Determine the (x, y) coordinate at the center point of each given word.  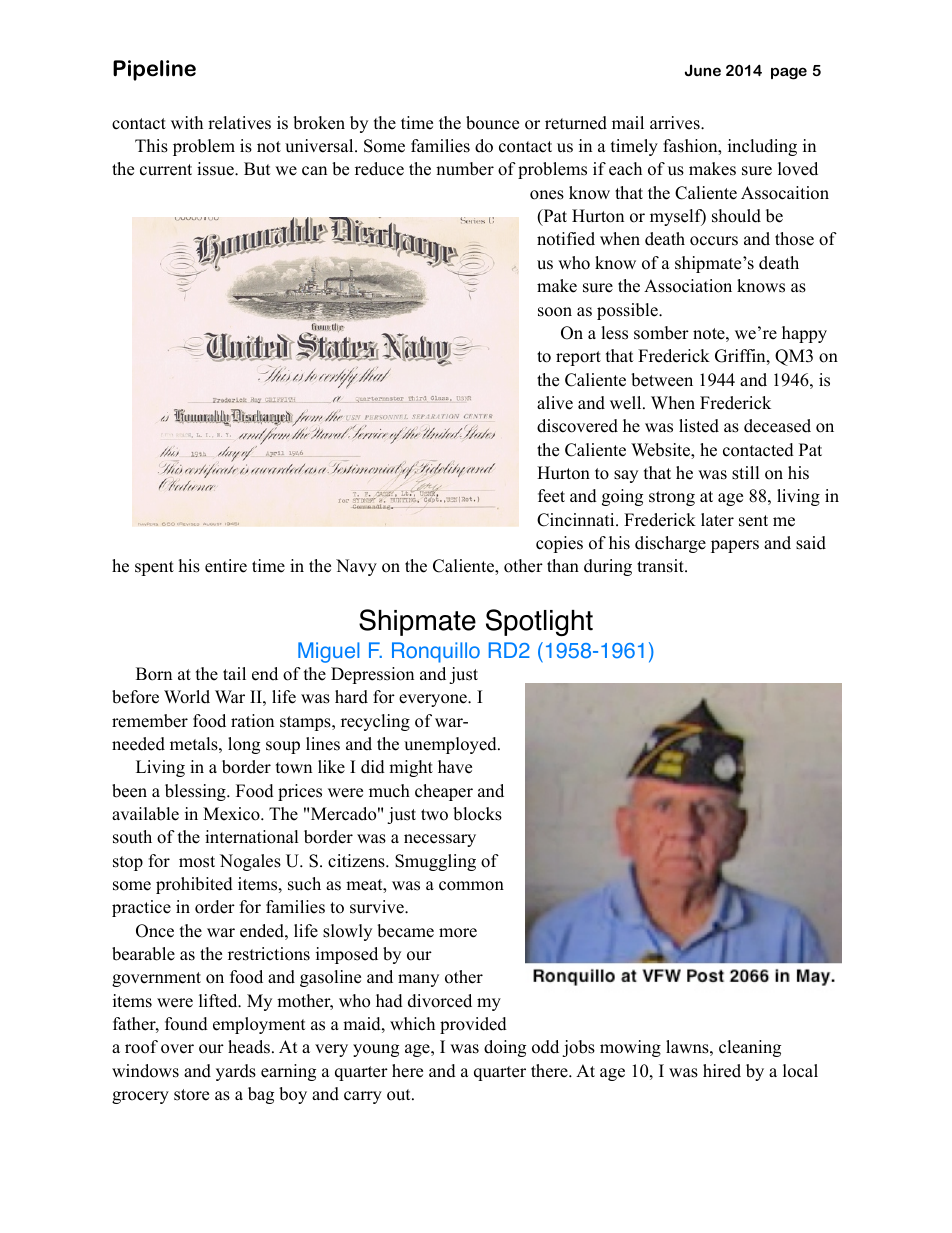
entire (226, 566)
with (187, 122)
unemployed (451, 745)
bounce (492, 123)
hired (722, 1071)
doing (505, 1048)
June (703, 70)
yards (236, 1072)
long (244, 745)
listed (699, 426)
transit (661, 566)
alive (555, 403)
